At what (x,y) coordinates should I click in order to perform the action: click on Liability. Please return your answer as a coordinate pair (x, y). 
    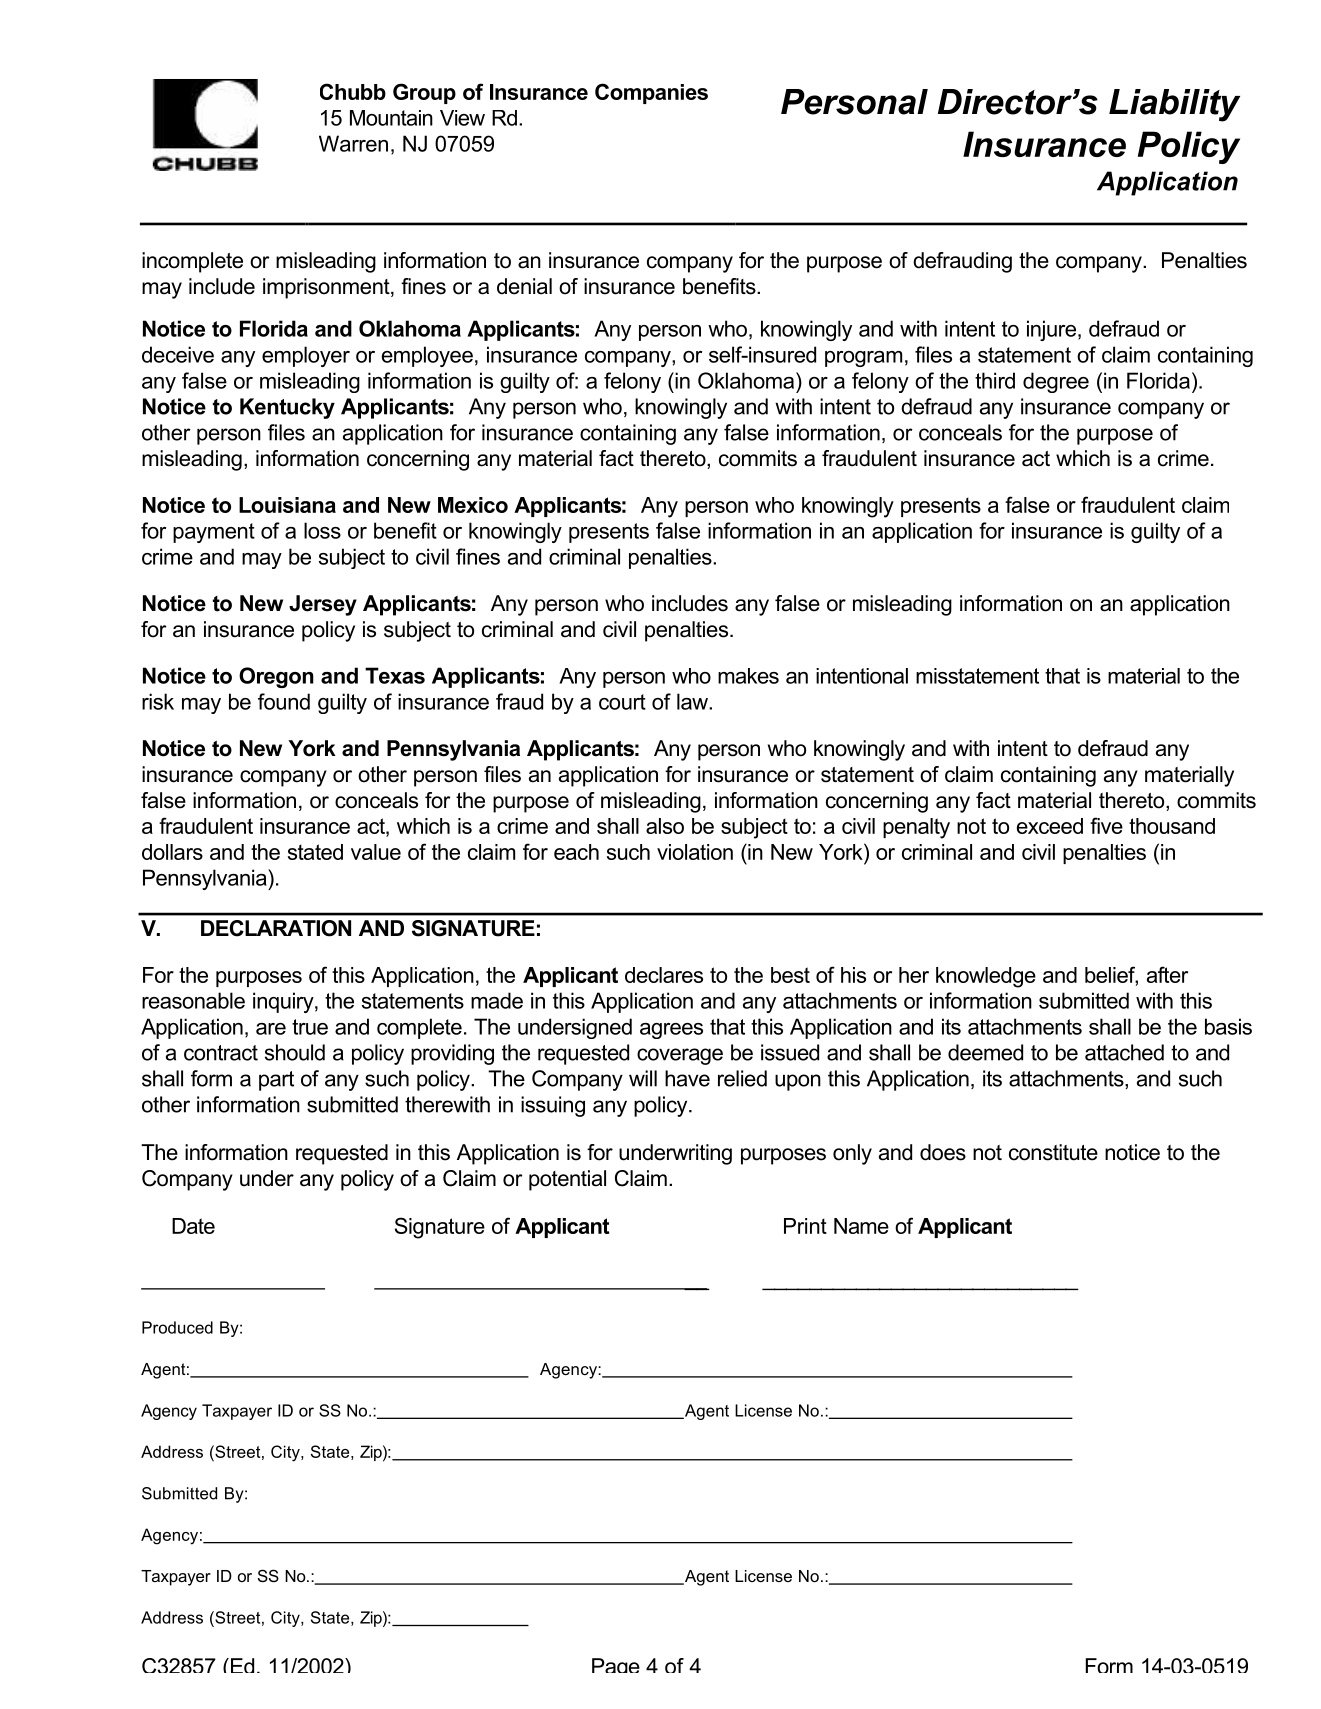
    Looking at the image, I should click on (1174, 105).
